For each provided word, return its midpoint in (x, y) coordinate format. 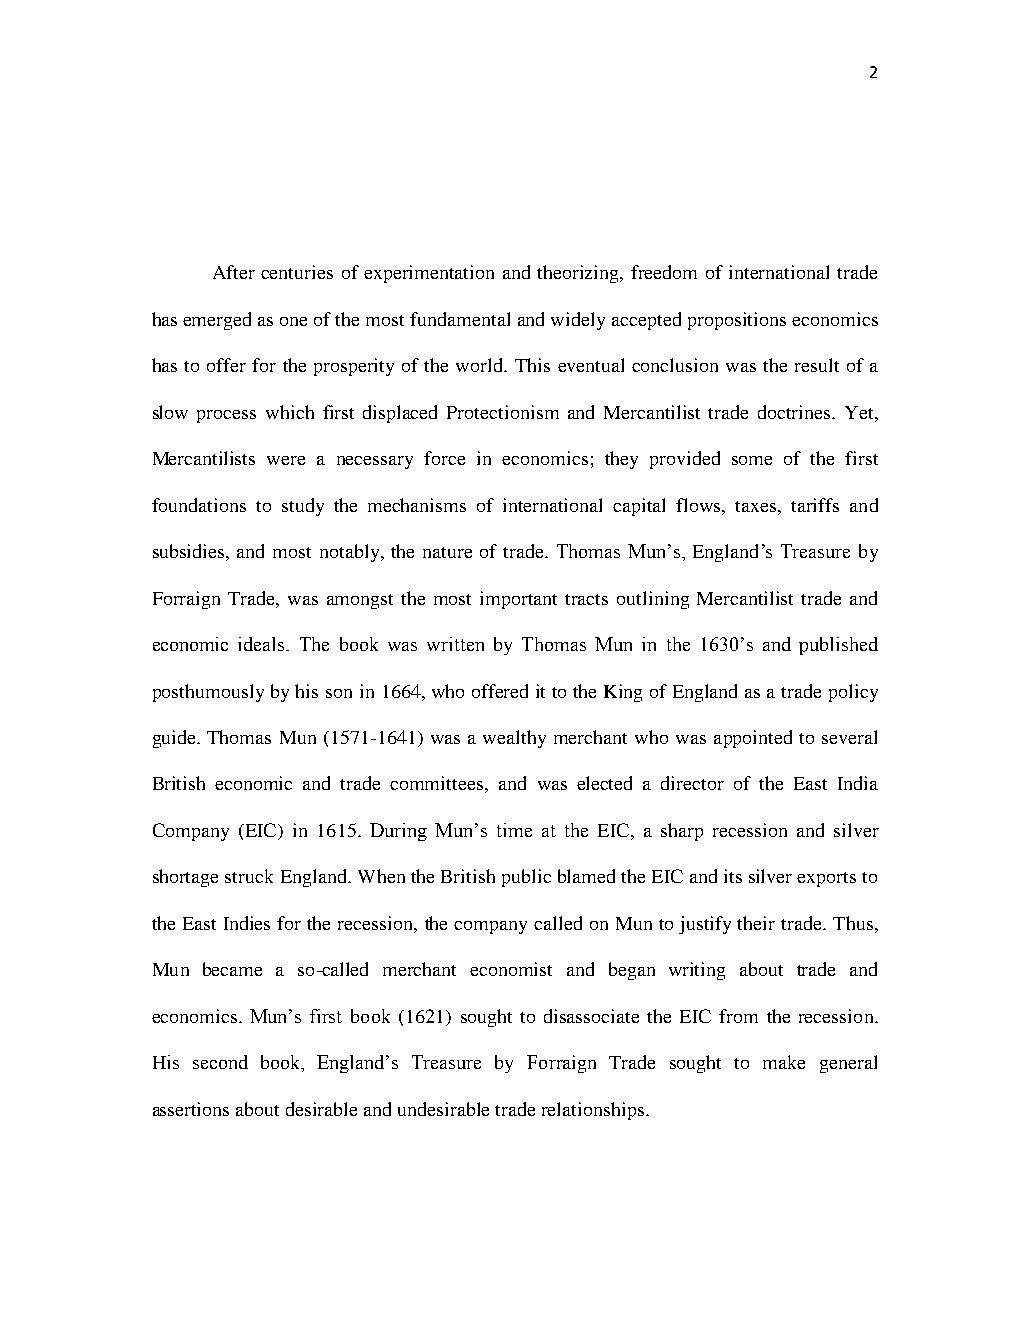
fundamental (460, 319)
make (784, 1062)
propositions (737, 321)
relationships (594, 1111)
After (234, 272)
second (220, 1062)
